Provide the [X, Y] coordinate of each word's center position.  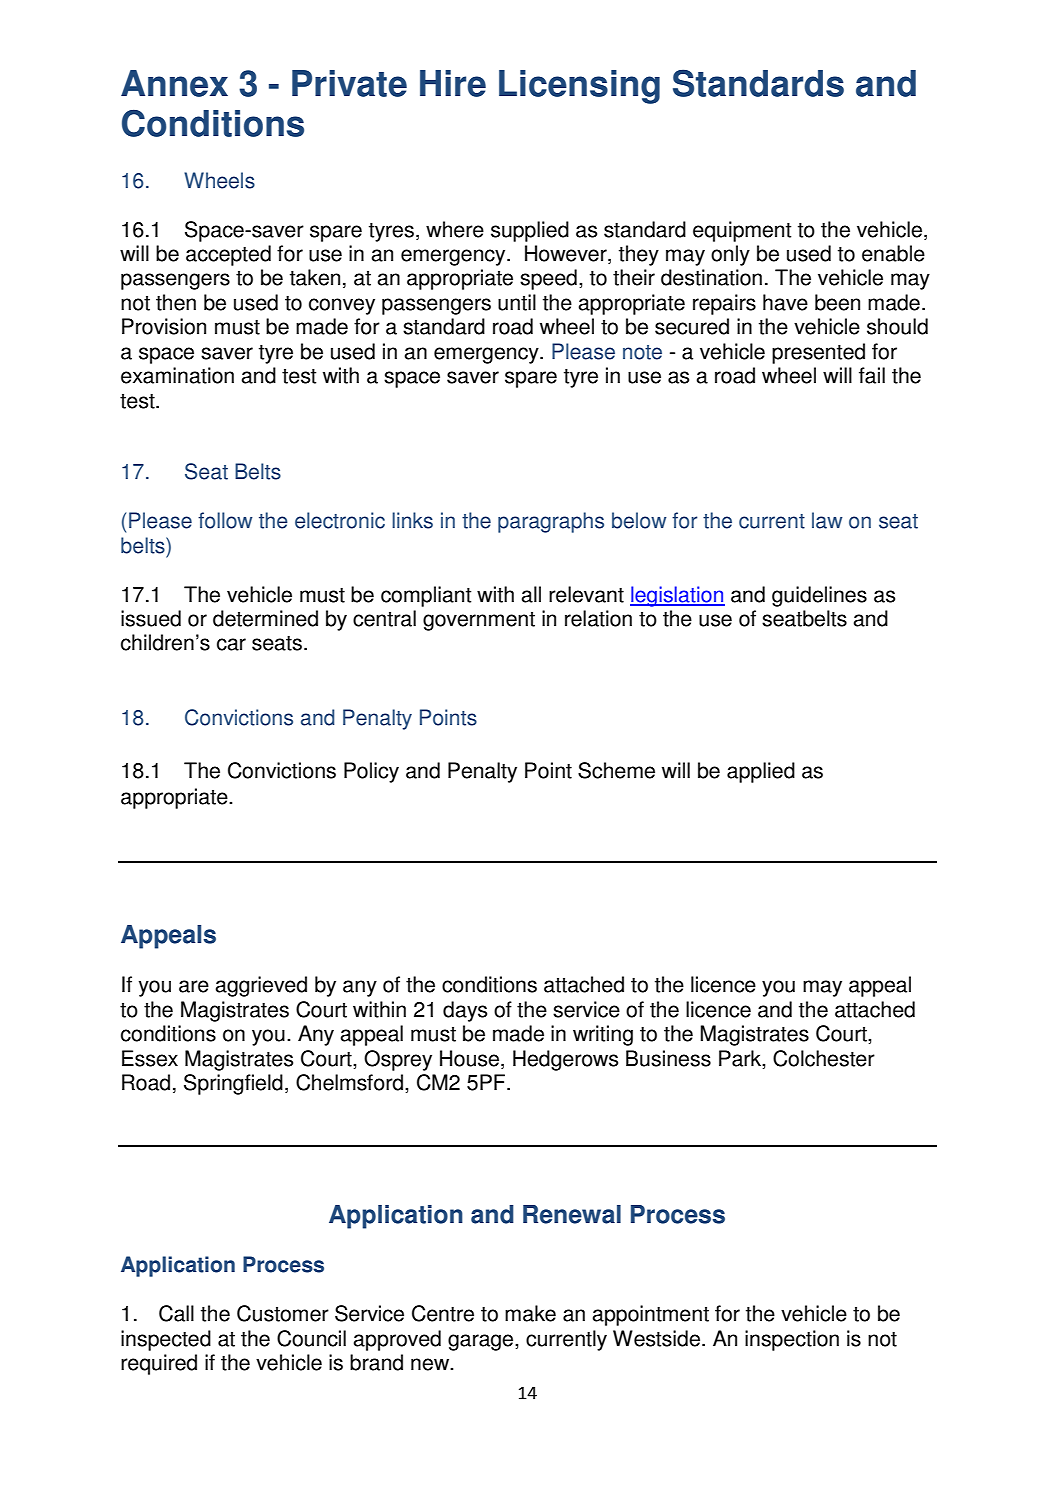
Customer [283, 1313]
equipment [742, 231]
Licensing [579, 87]
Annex [174, 83]
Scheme [616, 770]
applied [761, 772]
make [530, 1313]
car [231, 644]
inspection [792, 1340]
